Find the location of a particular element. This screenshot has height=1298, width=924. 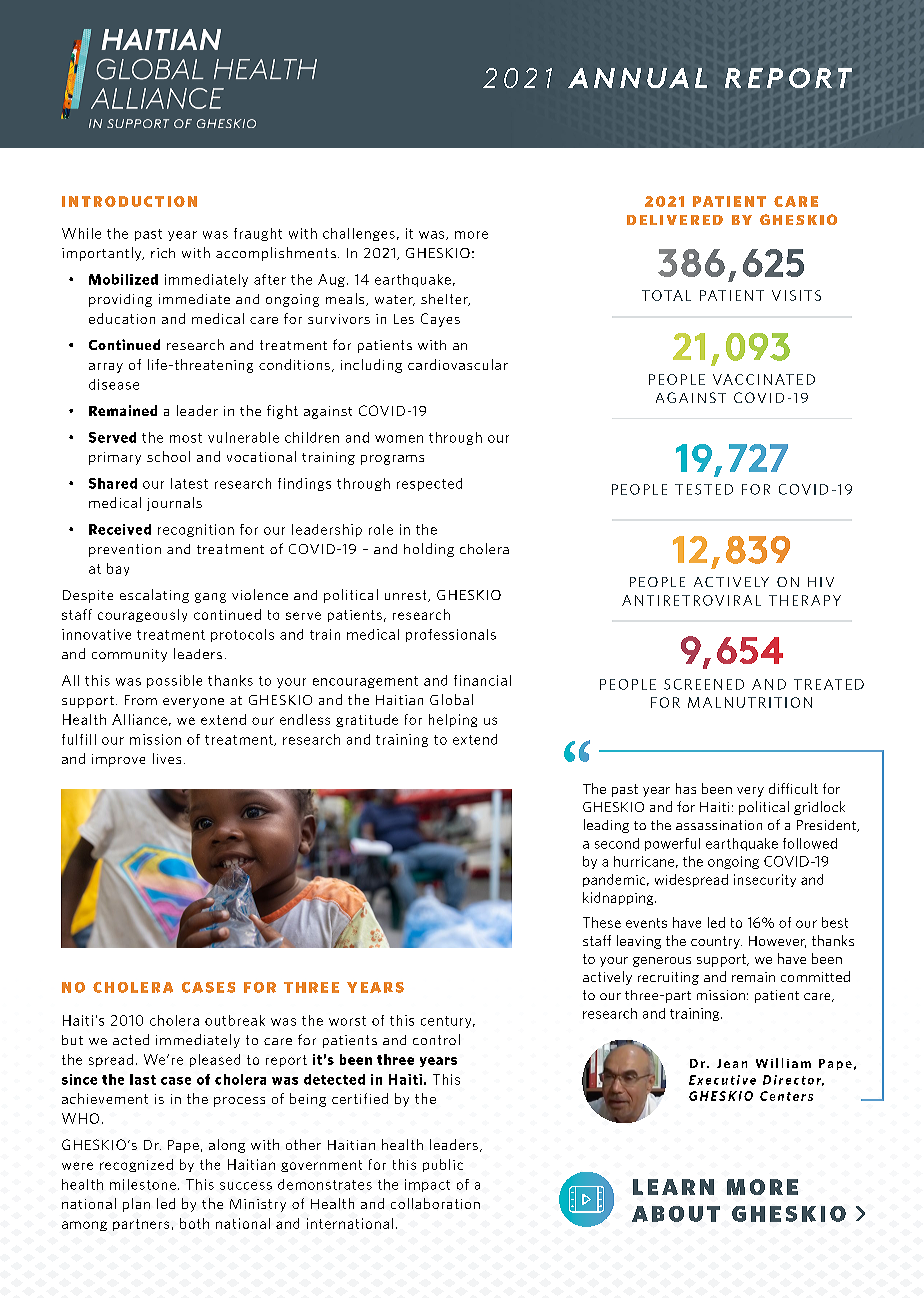

challenges is located at coordinates (359, 234).
